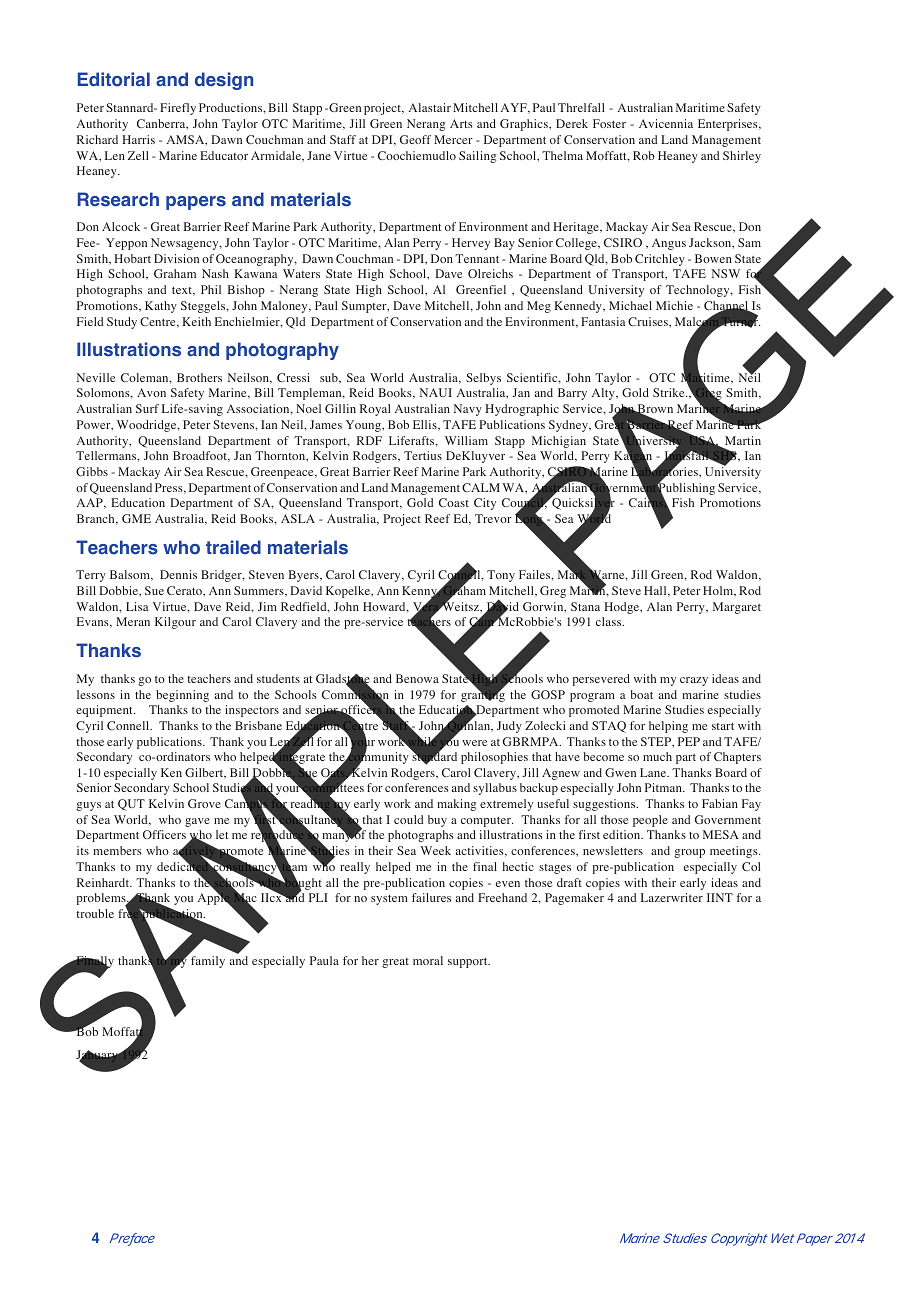 This document has height=1307, width=924. What do you see at coordinates (430, 107) in the document?
I see `Alastair` at bounding box center [430, 107].
